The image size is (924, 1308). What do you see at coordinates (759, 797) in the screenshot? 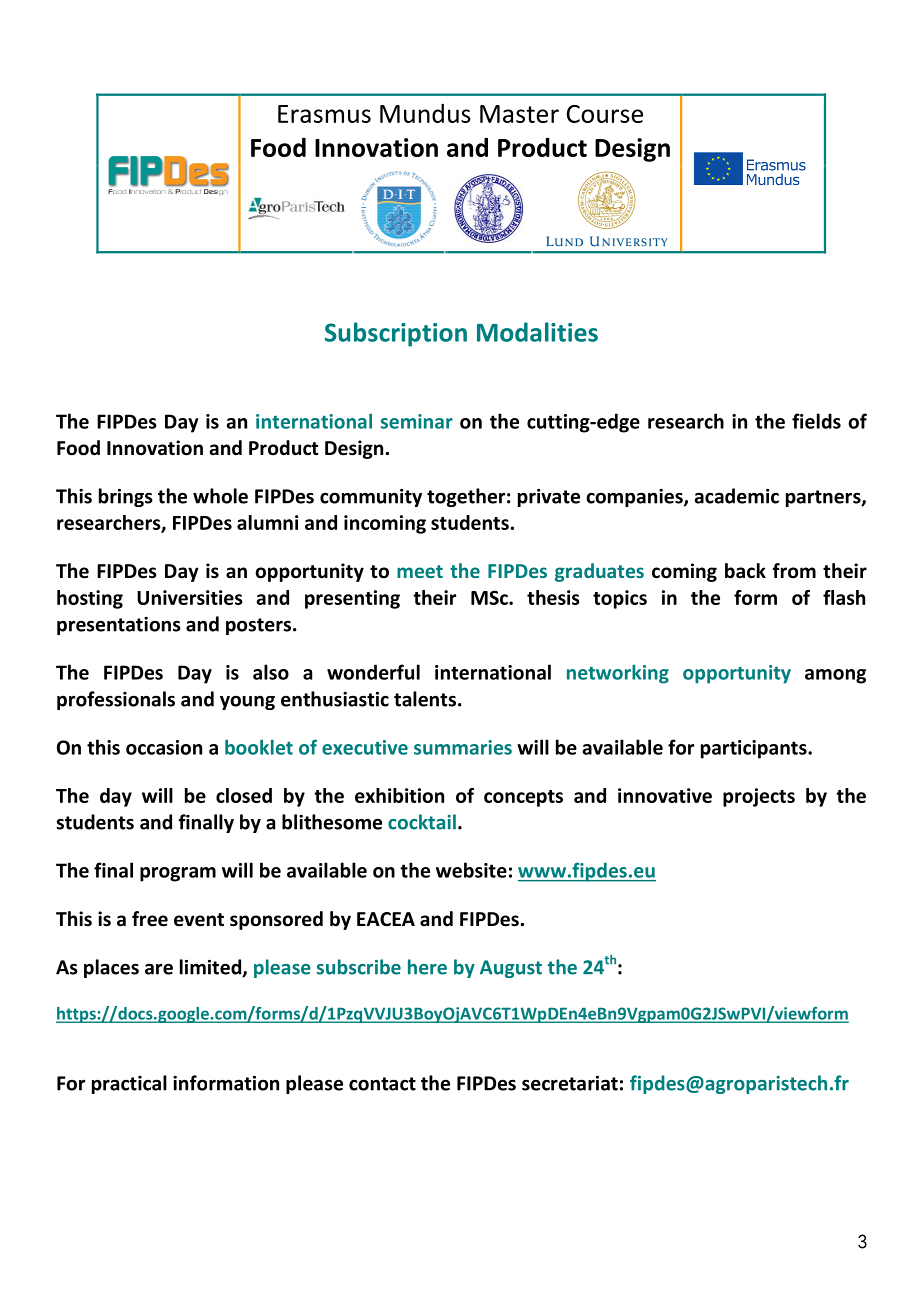
I see `projects` at bounding box center [759, 797].
